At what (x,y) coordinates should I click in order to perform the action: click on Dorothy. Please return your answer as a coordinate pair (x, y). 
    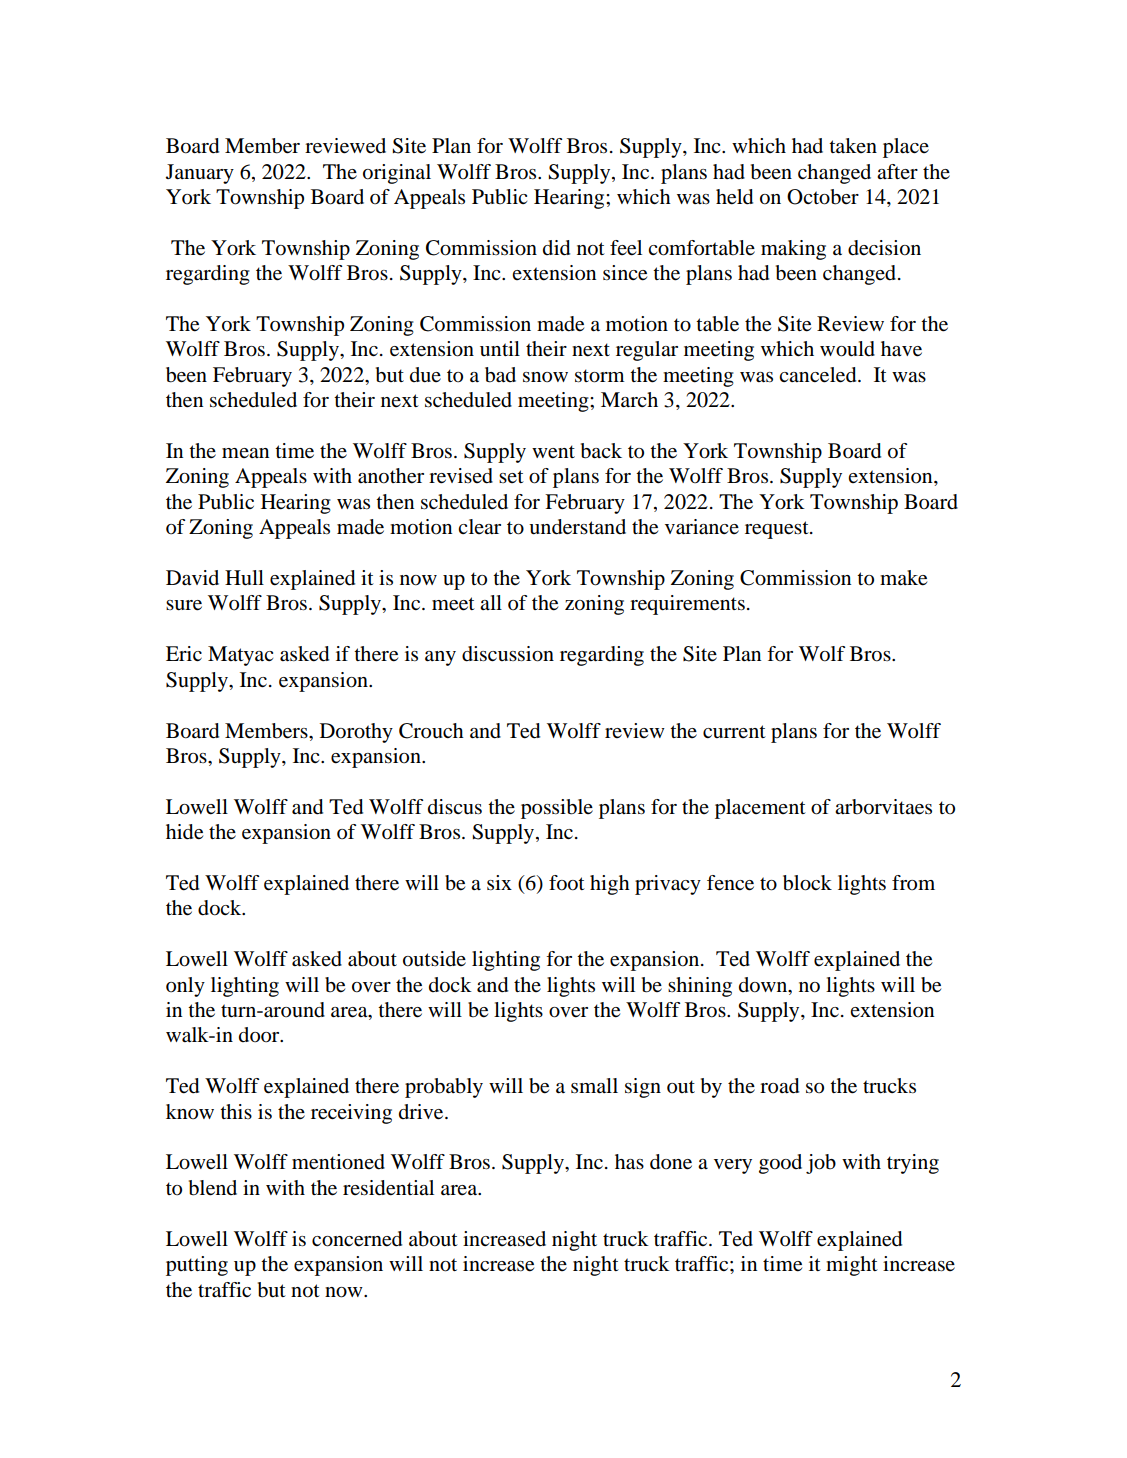
    Looking at the image, I should click on (356, 733).
